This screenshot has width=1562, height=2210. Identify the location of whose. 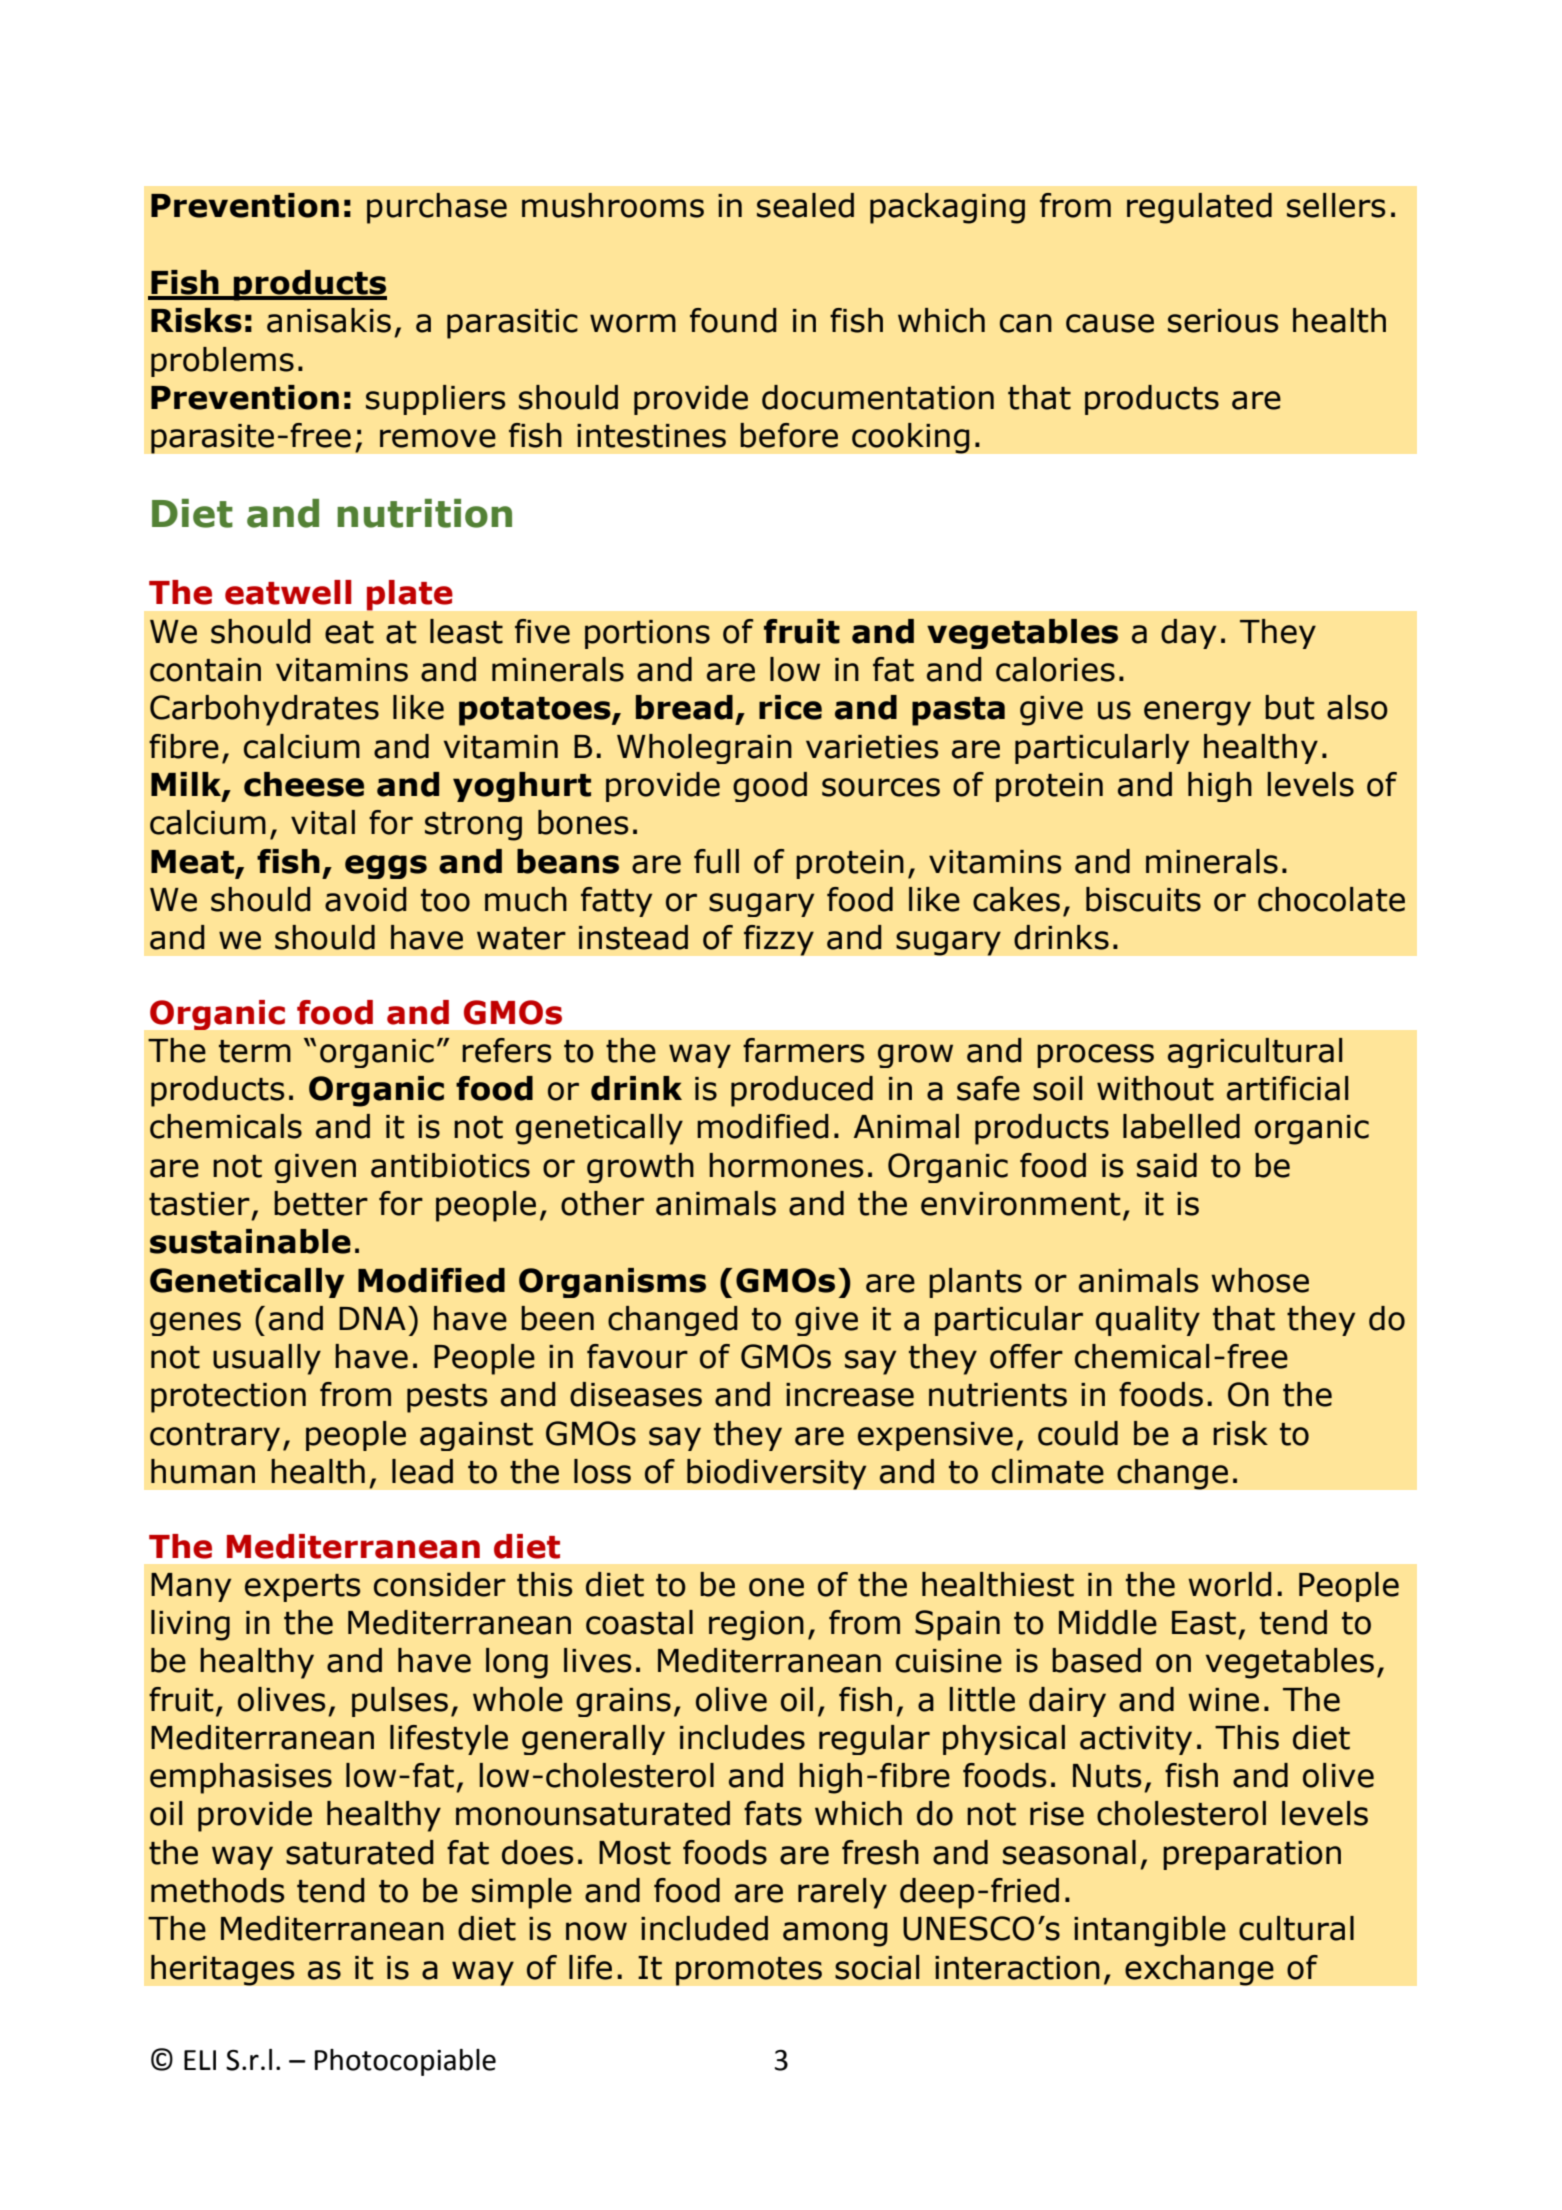
(1260, 1280).
